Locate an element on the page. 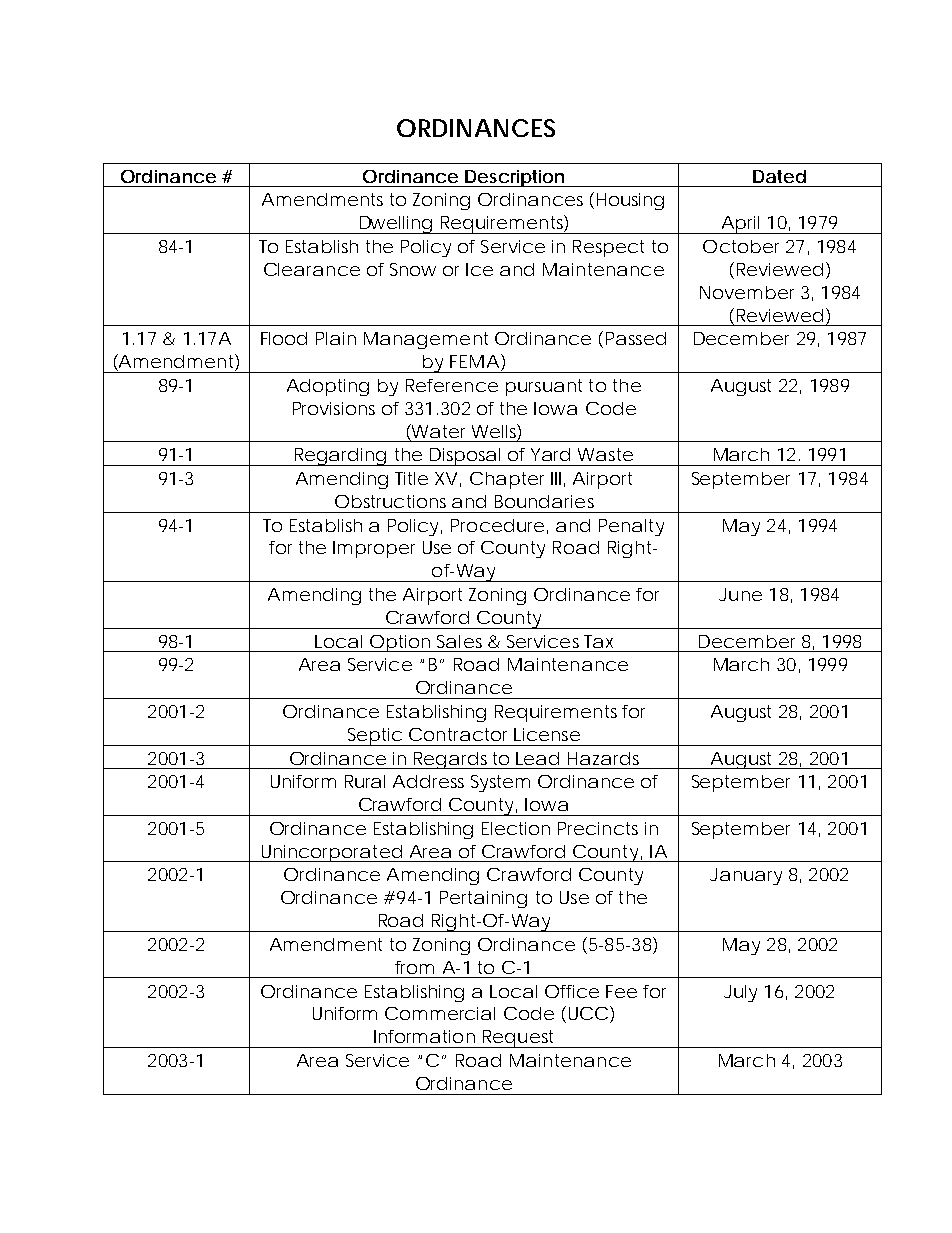 The width and height of the image is (952, 1233). Information is located at coordinates (424, 1036).
